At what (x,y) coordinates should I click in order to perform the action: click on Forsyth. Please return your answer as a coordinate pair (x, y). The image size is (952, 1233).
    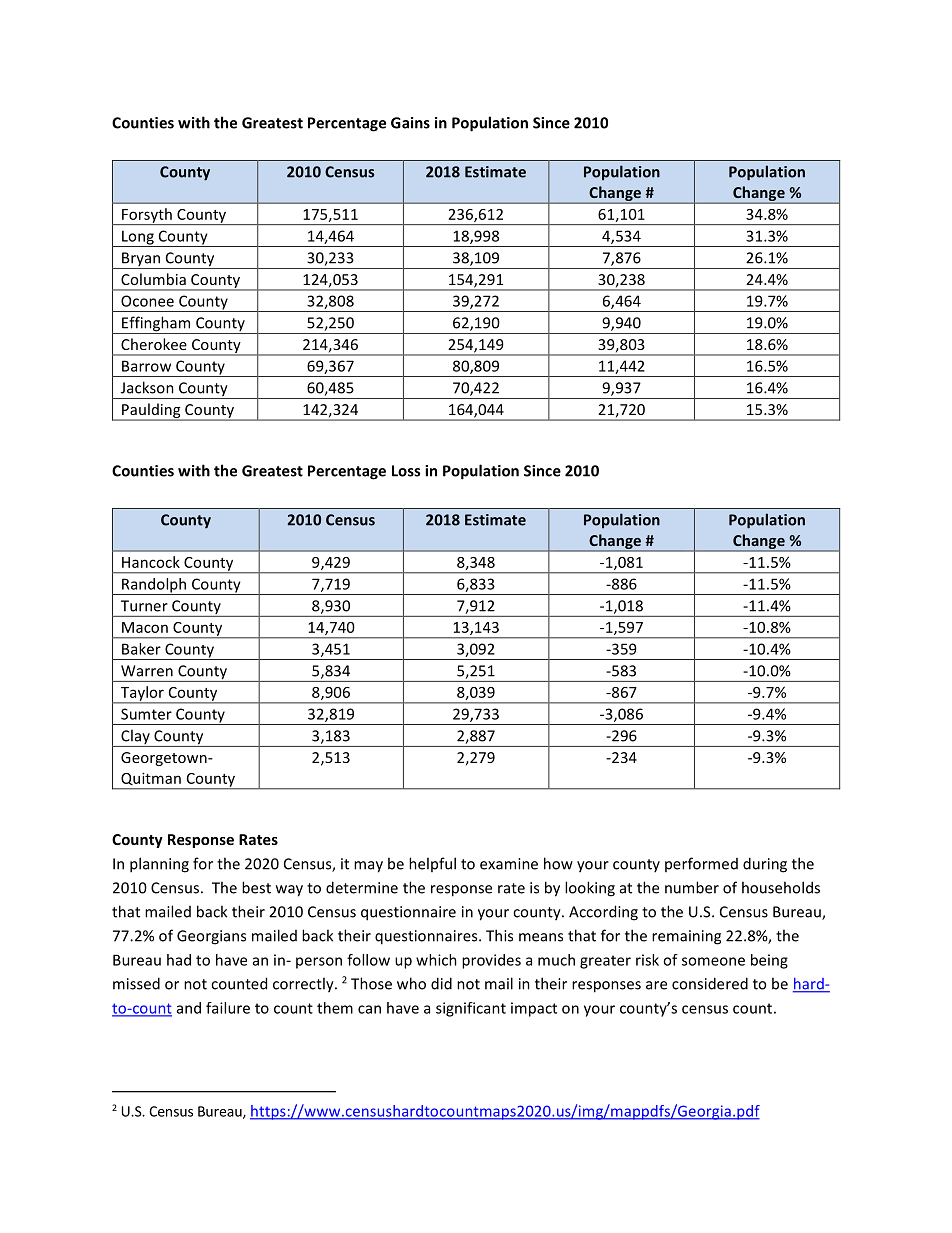
    Looking at the image, I should click on (147, 216).
